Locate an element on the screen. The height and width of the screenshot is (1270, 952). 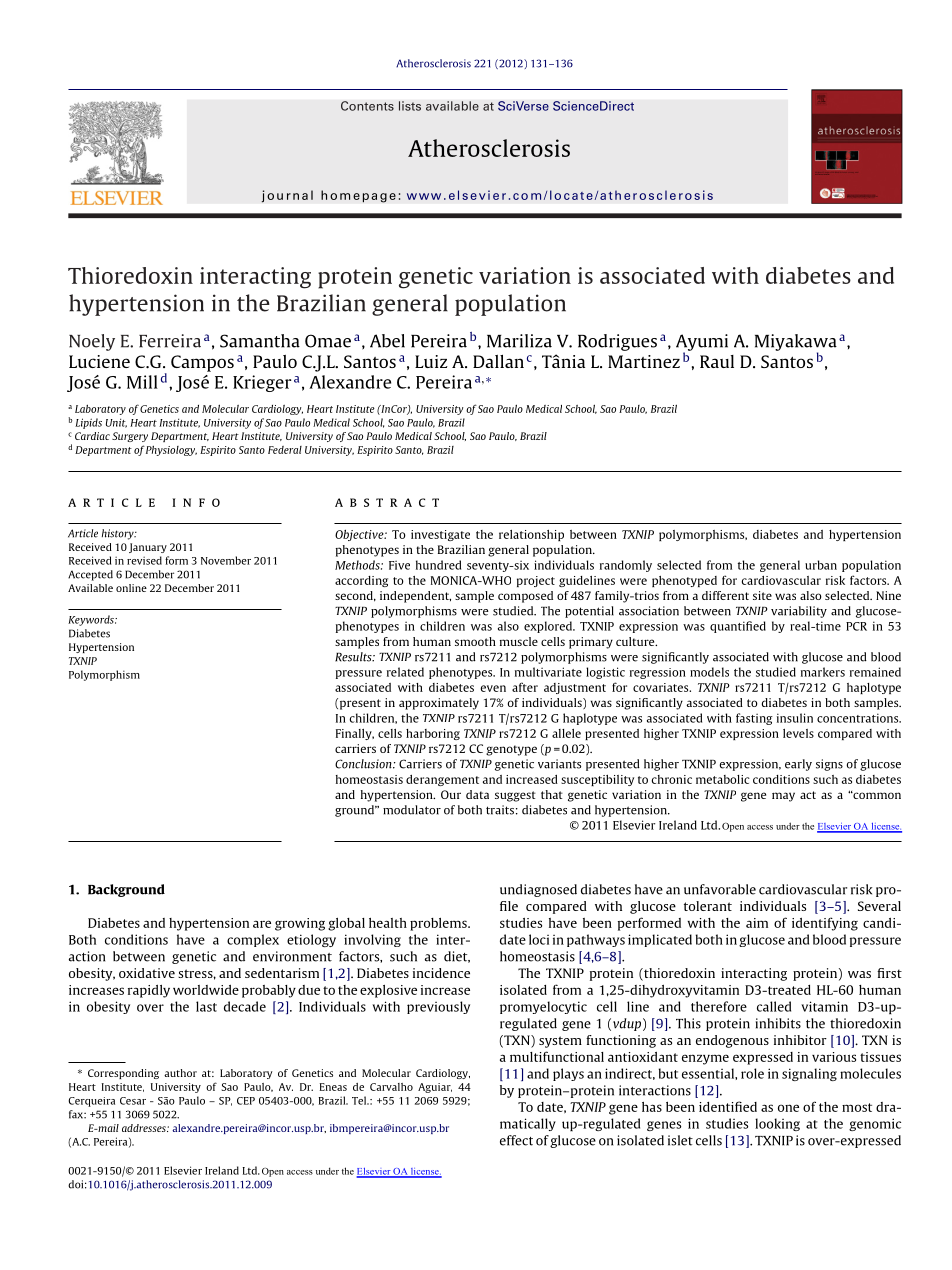
lists is located at coordinates (410, 106).
